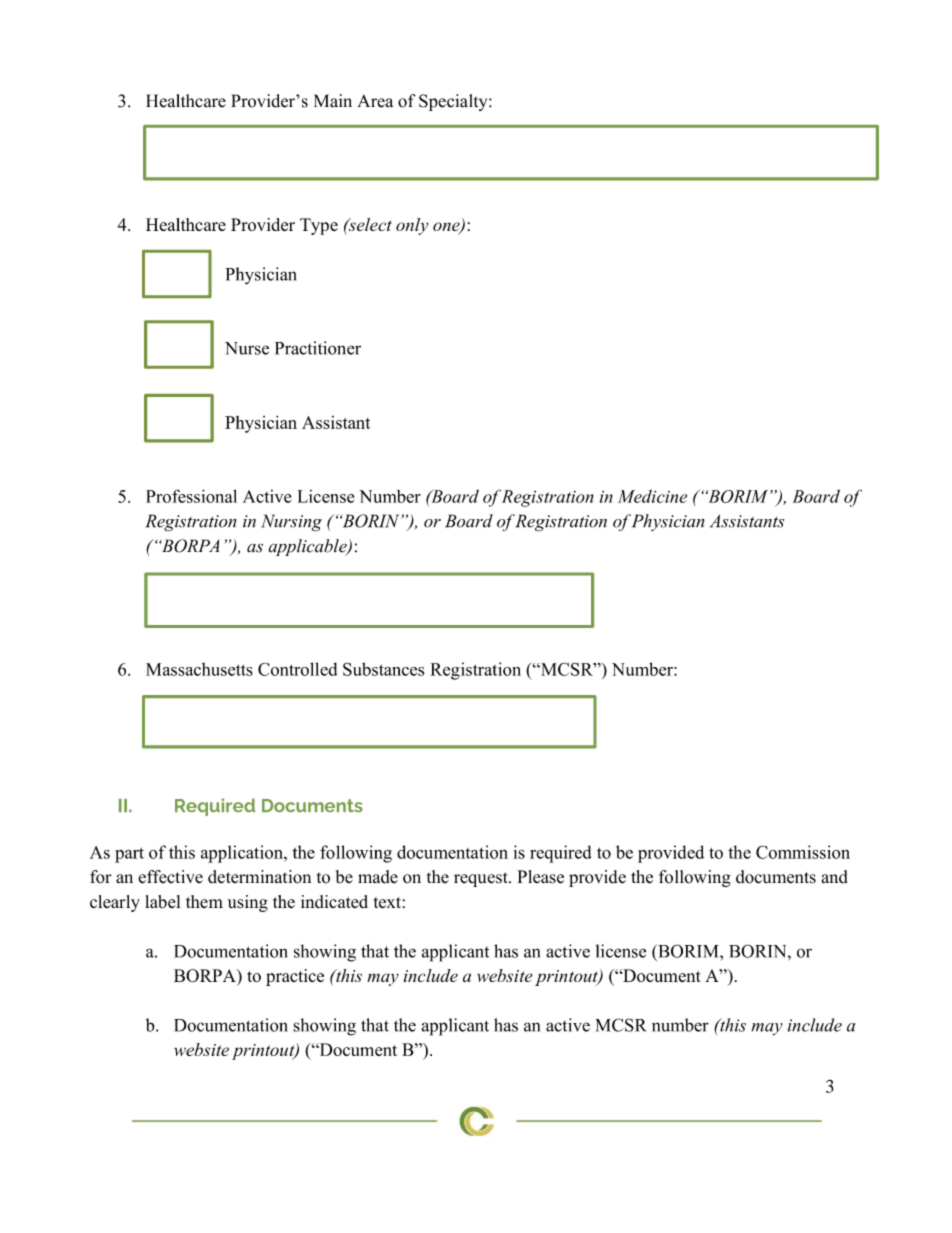 The image size is (952, 1233). Describe the element at coordinates (291, 523) in the page. I see `Nursing` at that location.
